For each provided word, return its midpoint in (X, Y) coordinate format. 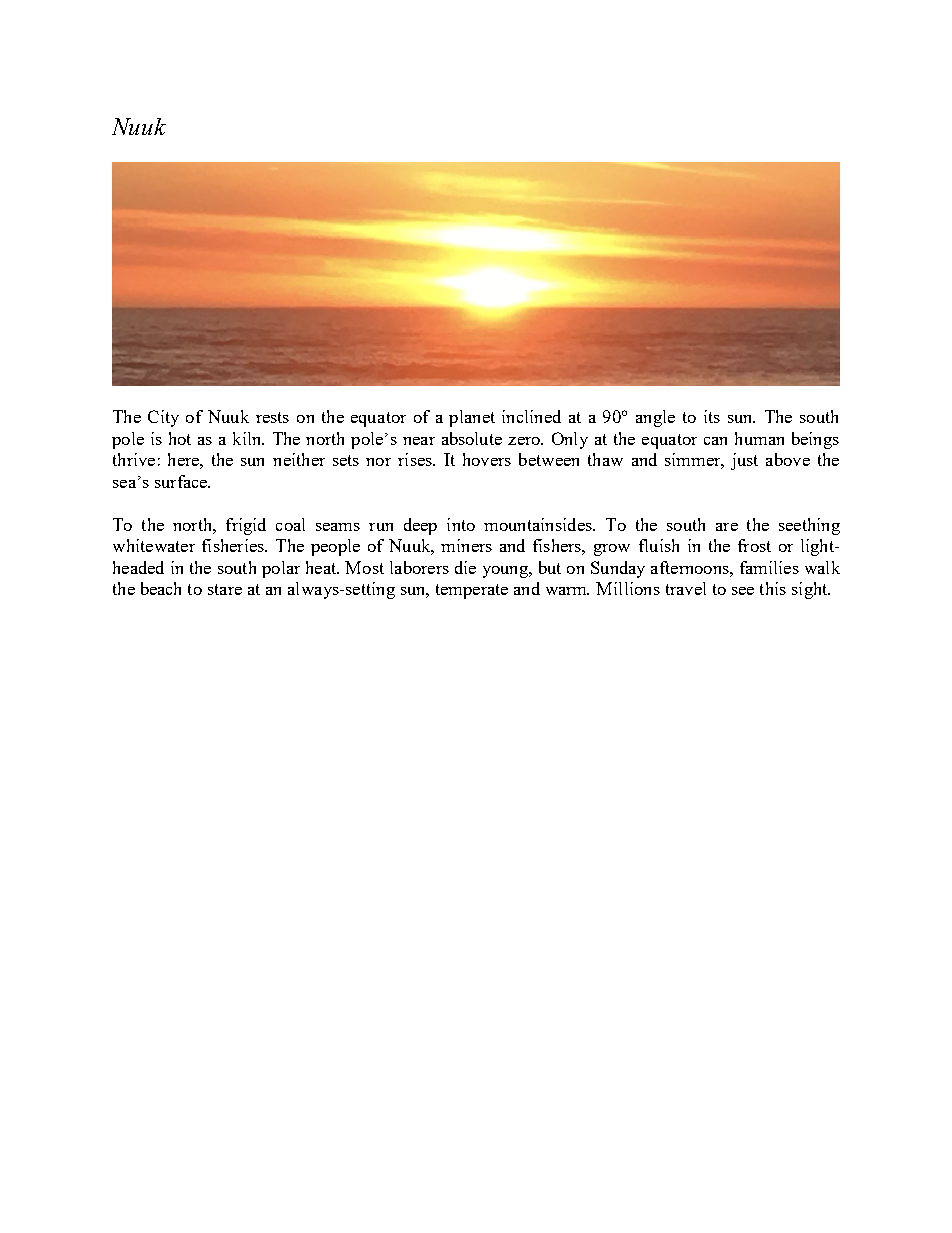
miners (466, 545)
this (773, 588)
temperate (472, 591)
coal (290, 524)
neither (299, 459)
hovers (487, 459)
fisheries (234, 545)
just (744, 461)
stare (225, 589)
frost (754, 545)
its (712, 416)
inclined (531, 416)
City (163, 418)
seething (809, 526)
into (461, 524)
